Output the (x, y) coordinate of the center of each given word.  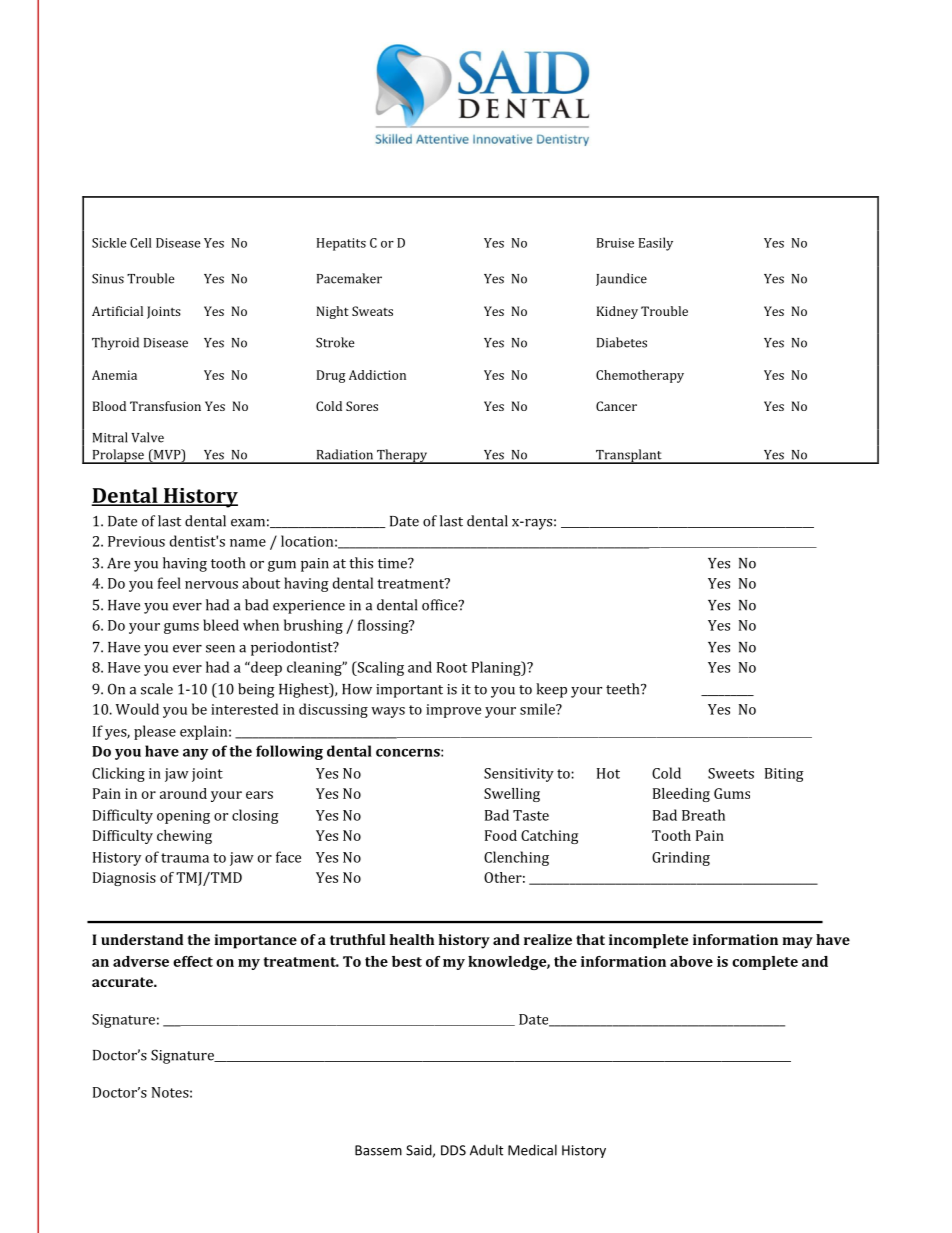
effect (193, 961)
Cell (141, 243)
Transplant (629, 456)
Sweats (372, 311)
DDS (453, 1150)
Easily (656, 244)
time (393, 563)
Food (501, 835)
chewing (184, 837)
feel (169, 583)
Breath (703, 815)
